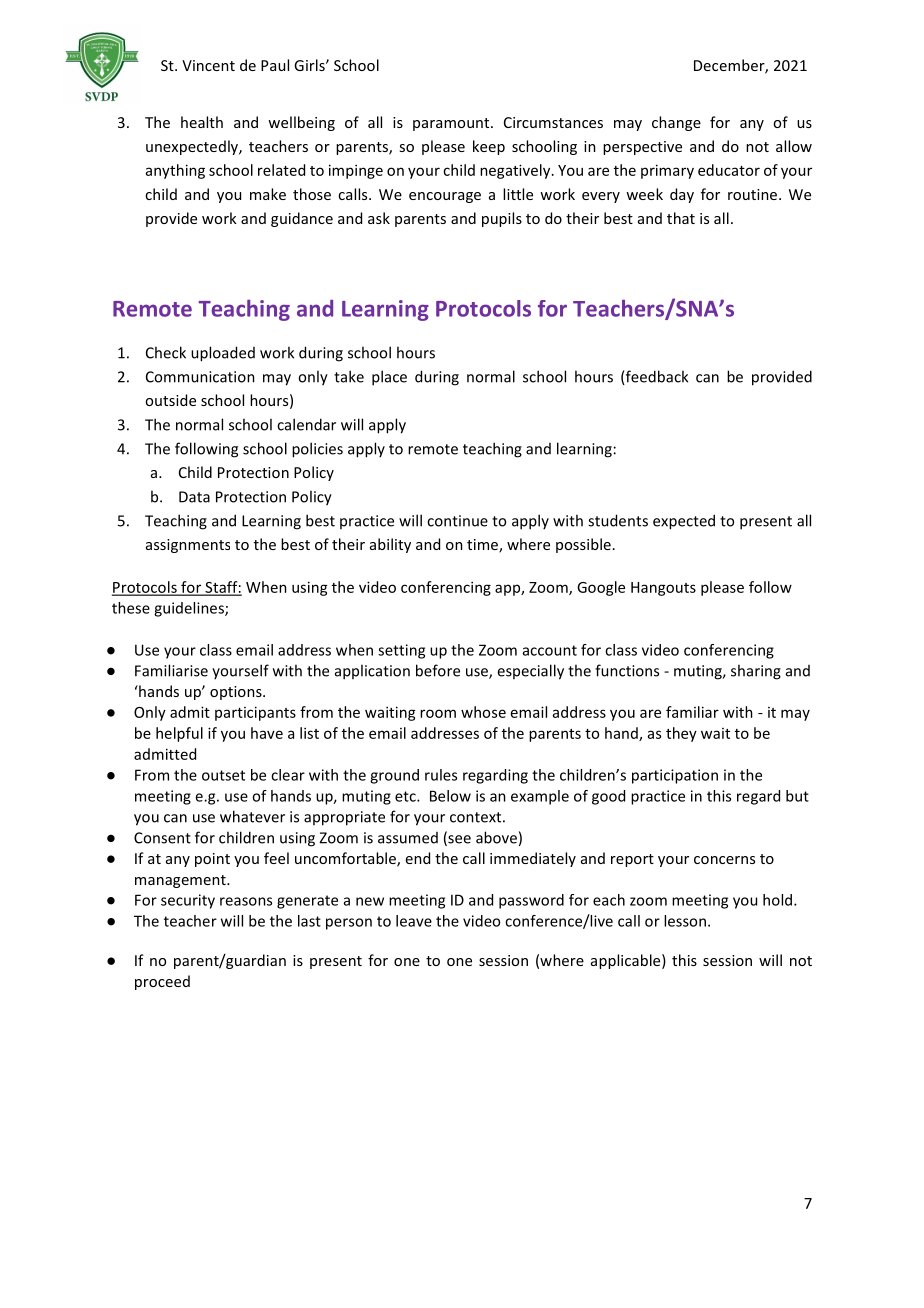  What do you see at coordinates (457, 521) in the screenshot?
I see `continue` at bounding box center [457, 521].
